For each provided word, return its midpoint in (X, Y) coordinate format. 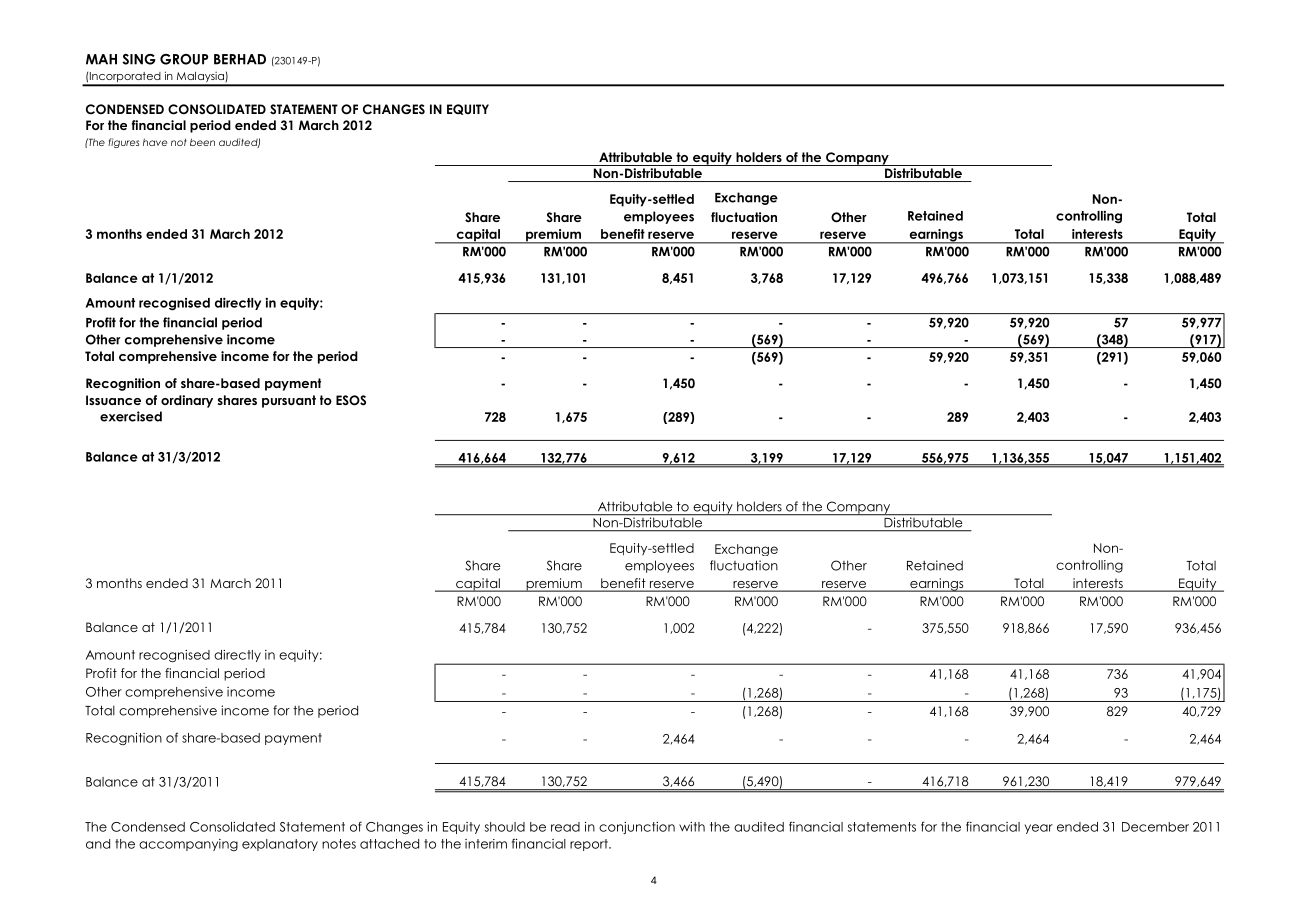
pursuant (289, 401)
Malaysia (200, 78)
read (565, 827)
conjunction (637, 828)
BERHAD (240, 59)
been (202, 142)
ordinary (187, 401)
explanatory (280, 845)
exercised (131, 416)
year (1039, 829)
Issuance (113, 400)
